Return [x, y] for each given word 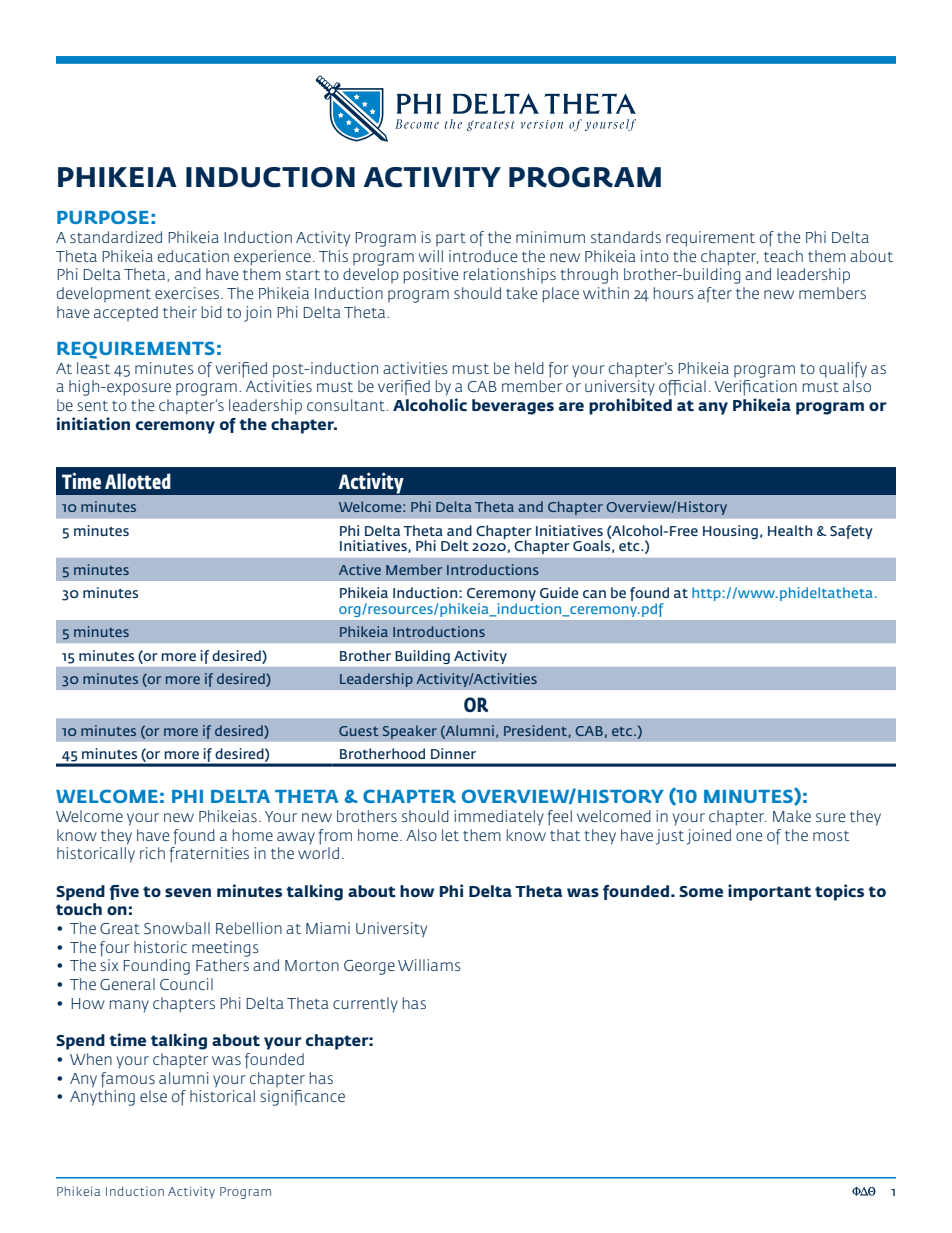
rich [152, 853]
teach [783, 256]
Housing [730, 532]
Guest [359, 731]
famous [128, 1080]
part [451, 239]
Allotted [138, 481]
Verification [755, 388]
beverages [513, 407]
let [450, 835]
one [749, 836]
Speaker [410, 732]
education [193, 256]
